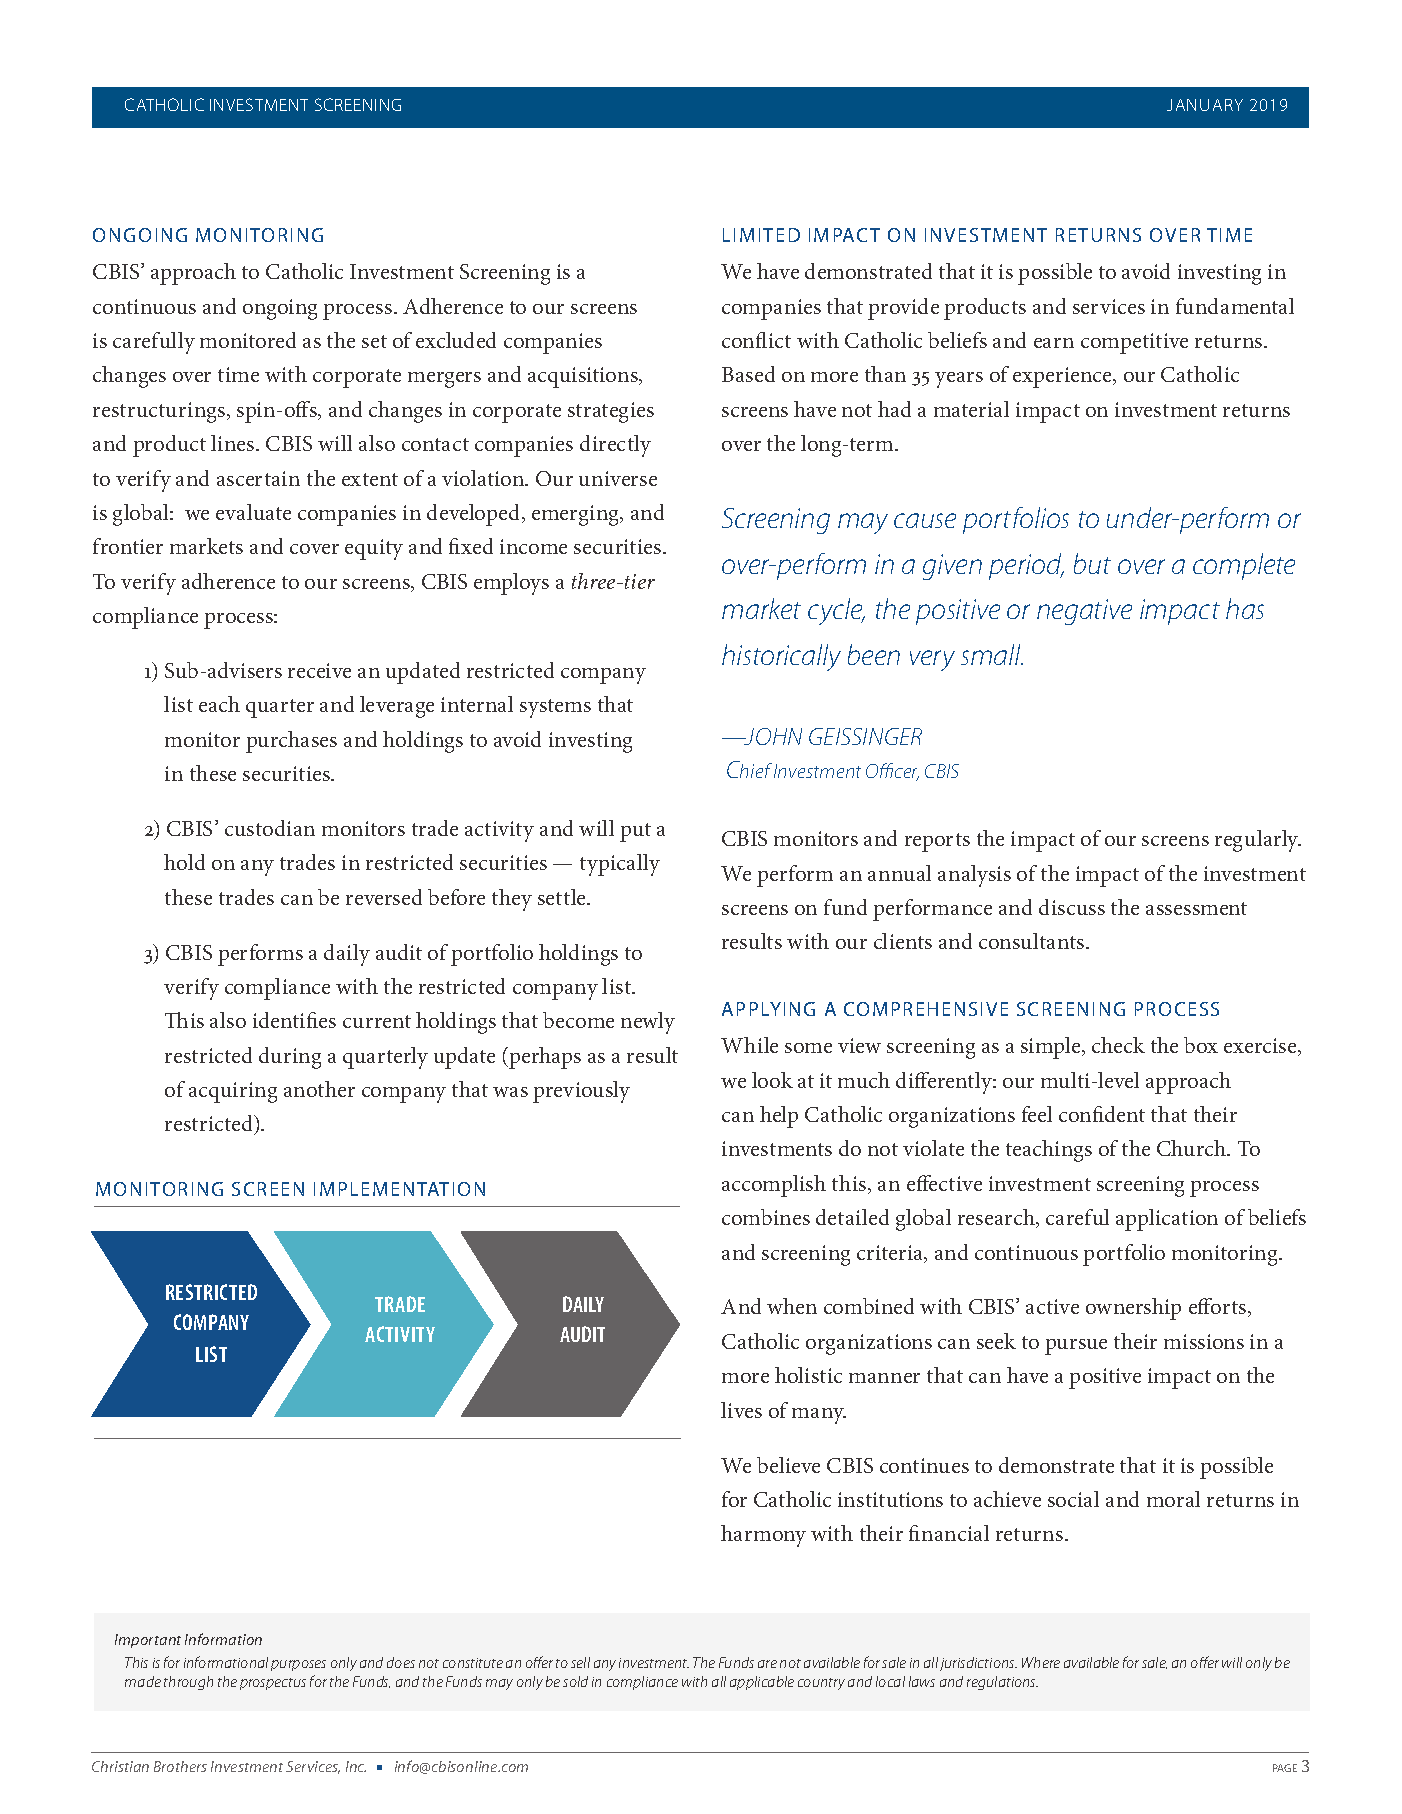  Describe the element at coordinates (781, 657) in the screenshot. I see `historically` at that location.
